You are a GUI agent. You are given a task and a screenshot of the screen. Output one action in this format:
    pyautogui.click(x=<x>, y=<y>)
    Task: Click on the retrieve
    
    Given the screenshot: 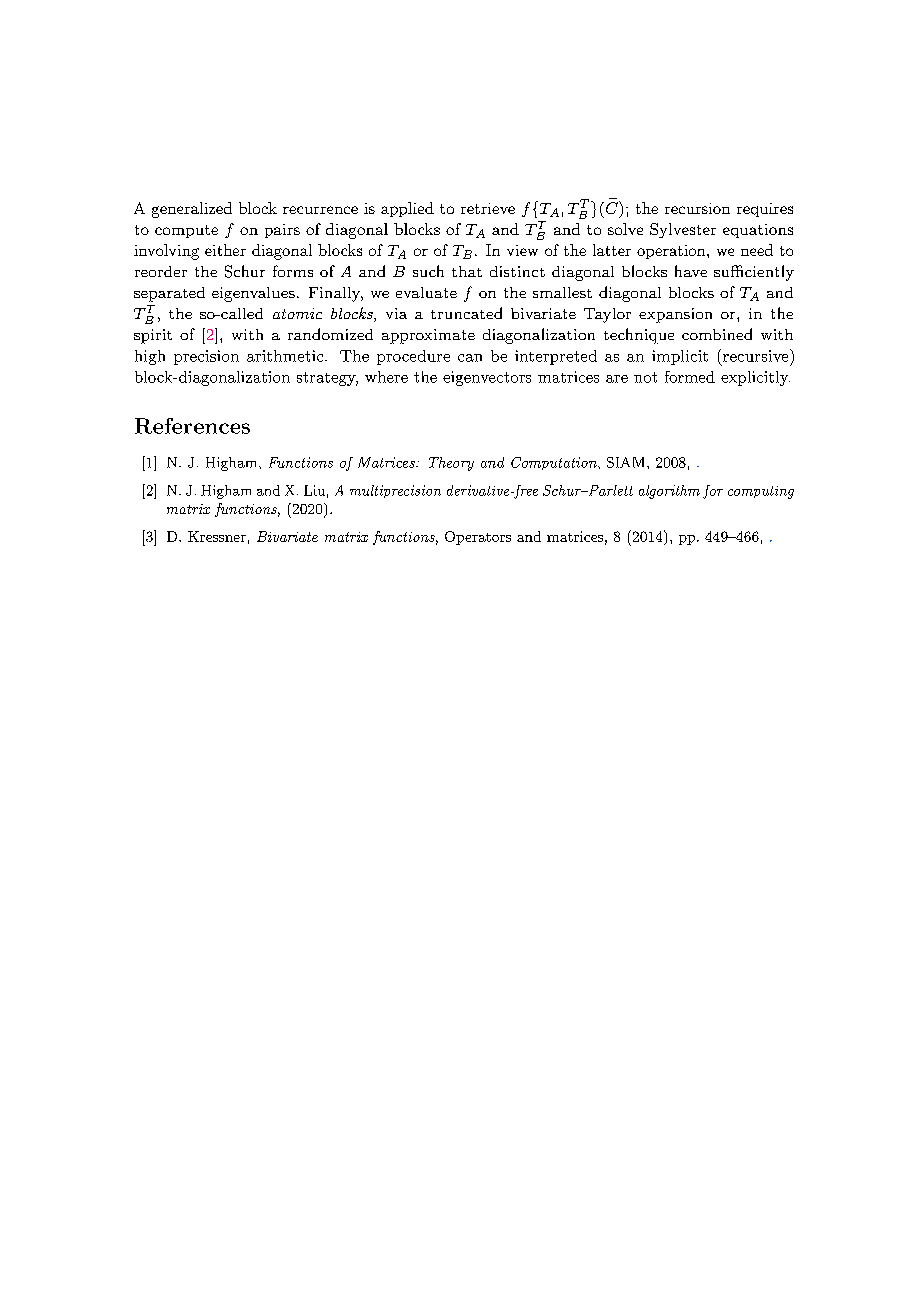 What is the action you would take?
    pyautogui.click(x=488, y=208)
